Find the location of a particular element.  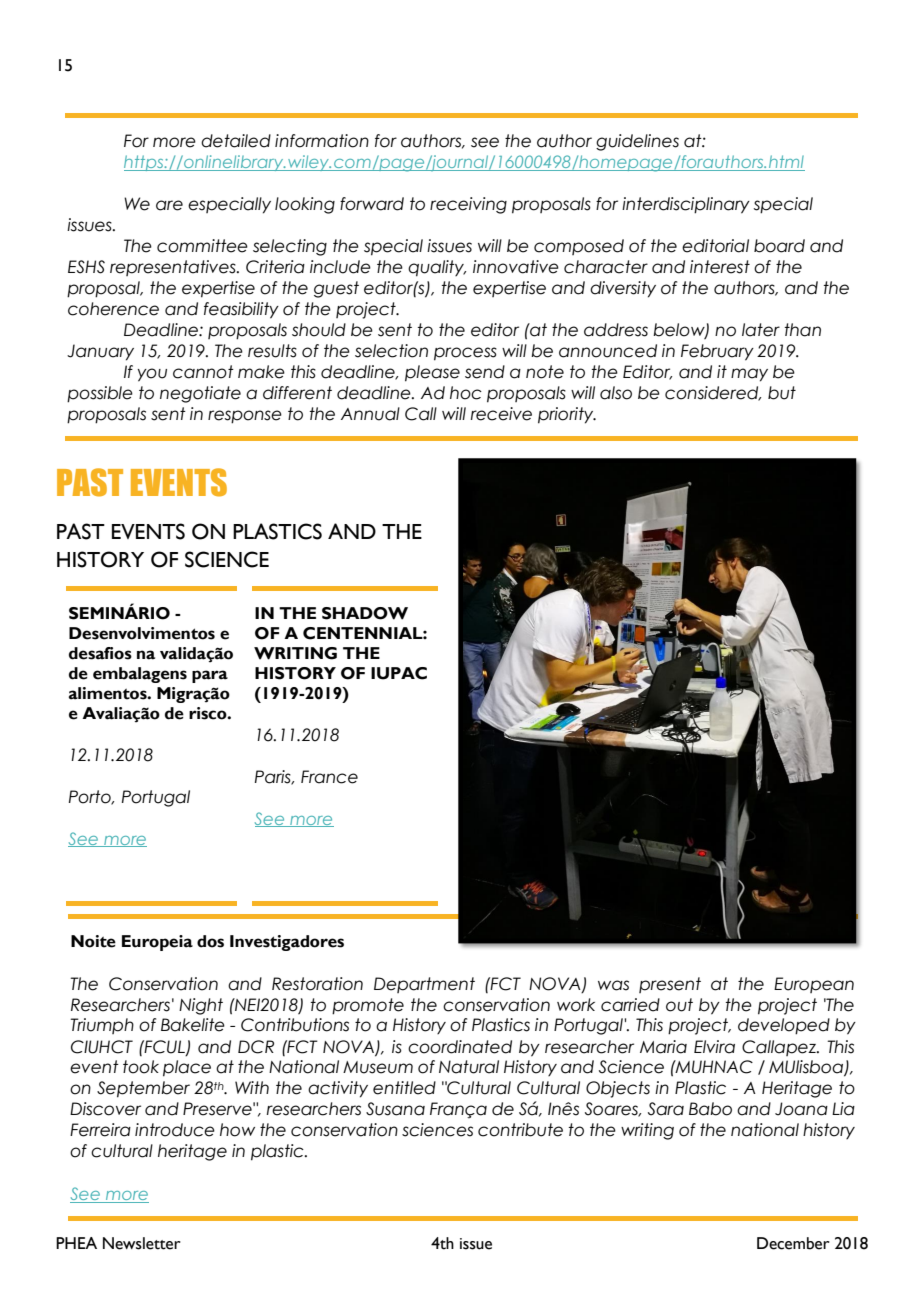

interdisciplinary is located at coordinates (686, 205).
